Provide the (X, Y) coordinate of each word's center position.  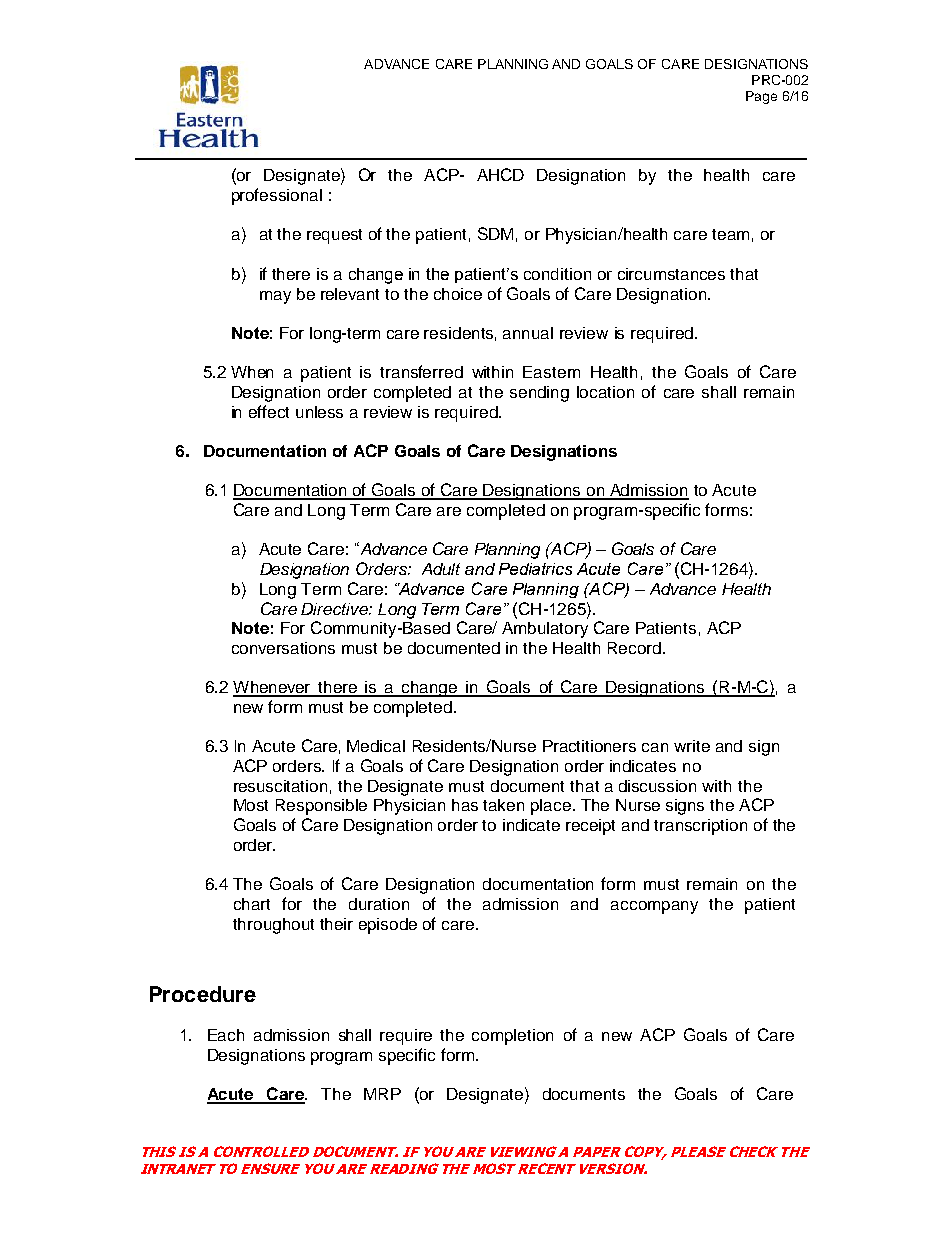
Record (636, 648)
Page (761, 97)
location (605, 392)
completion (512, 1037)
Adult (441, 569)
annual (528, 333)
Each (226, 1035)
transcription (700, 827)
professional (277, 196)
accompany (654, 907)
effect (269, 411)
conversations (283, 648)
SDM (495, 233)
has (465, 805)
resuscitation (280, 786)
